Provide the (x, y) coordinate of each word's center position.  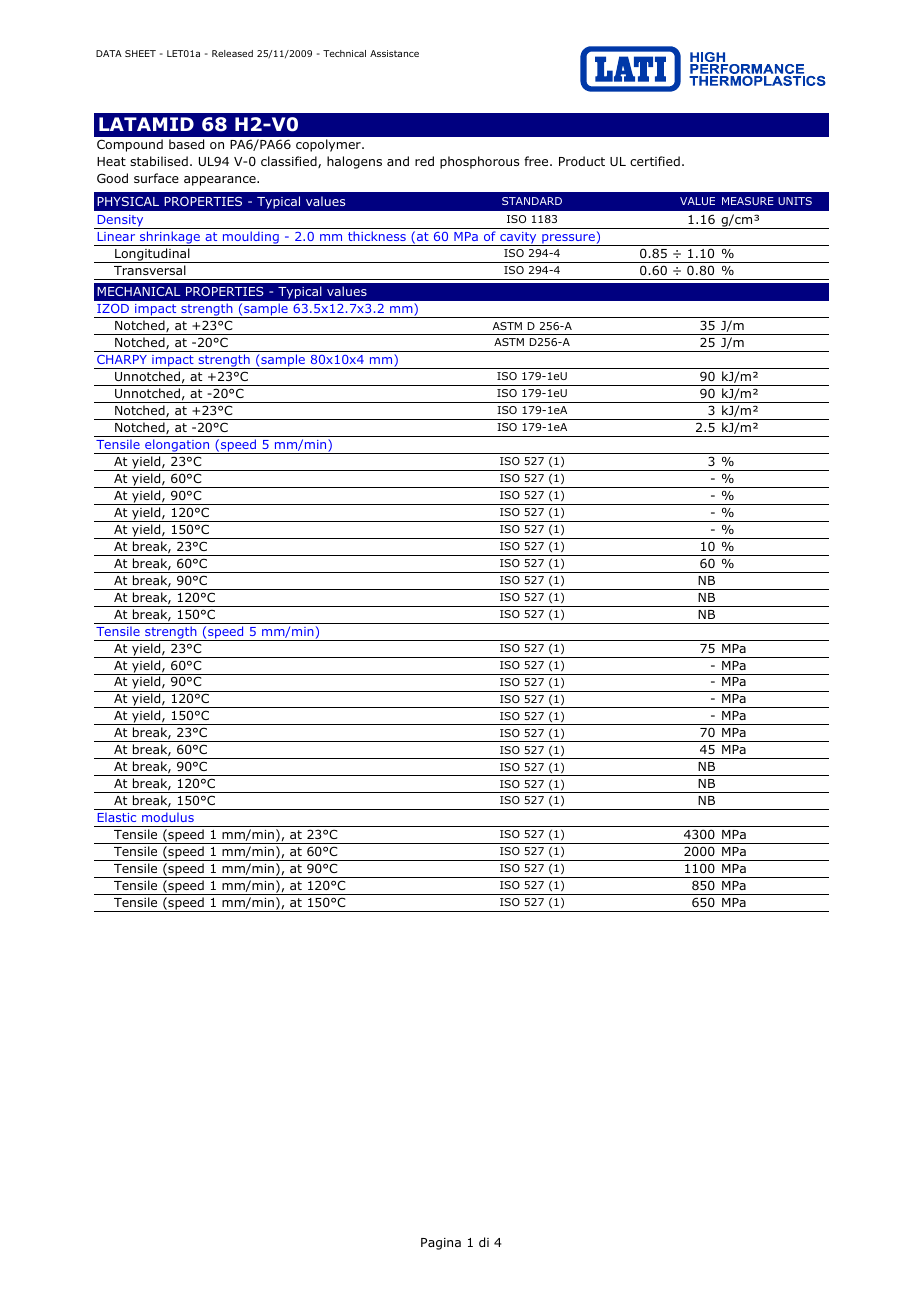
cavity (518, 239)
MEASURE (747, 201)
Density (120, 222)
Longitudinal (152, 255)
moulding (251, 238)
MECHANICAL (138, 291)
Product (582, 161)
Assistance (394, 53)
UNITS (795, 201)
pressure (568, 240)
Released (232, 53)
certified (655, 161)
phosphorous (479, 162)
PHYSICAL (128, 201)
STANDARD (532, 201)
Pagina (441, 1244)
